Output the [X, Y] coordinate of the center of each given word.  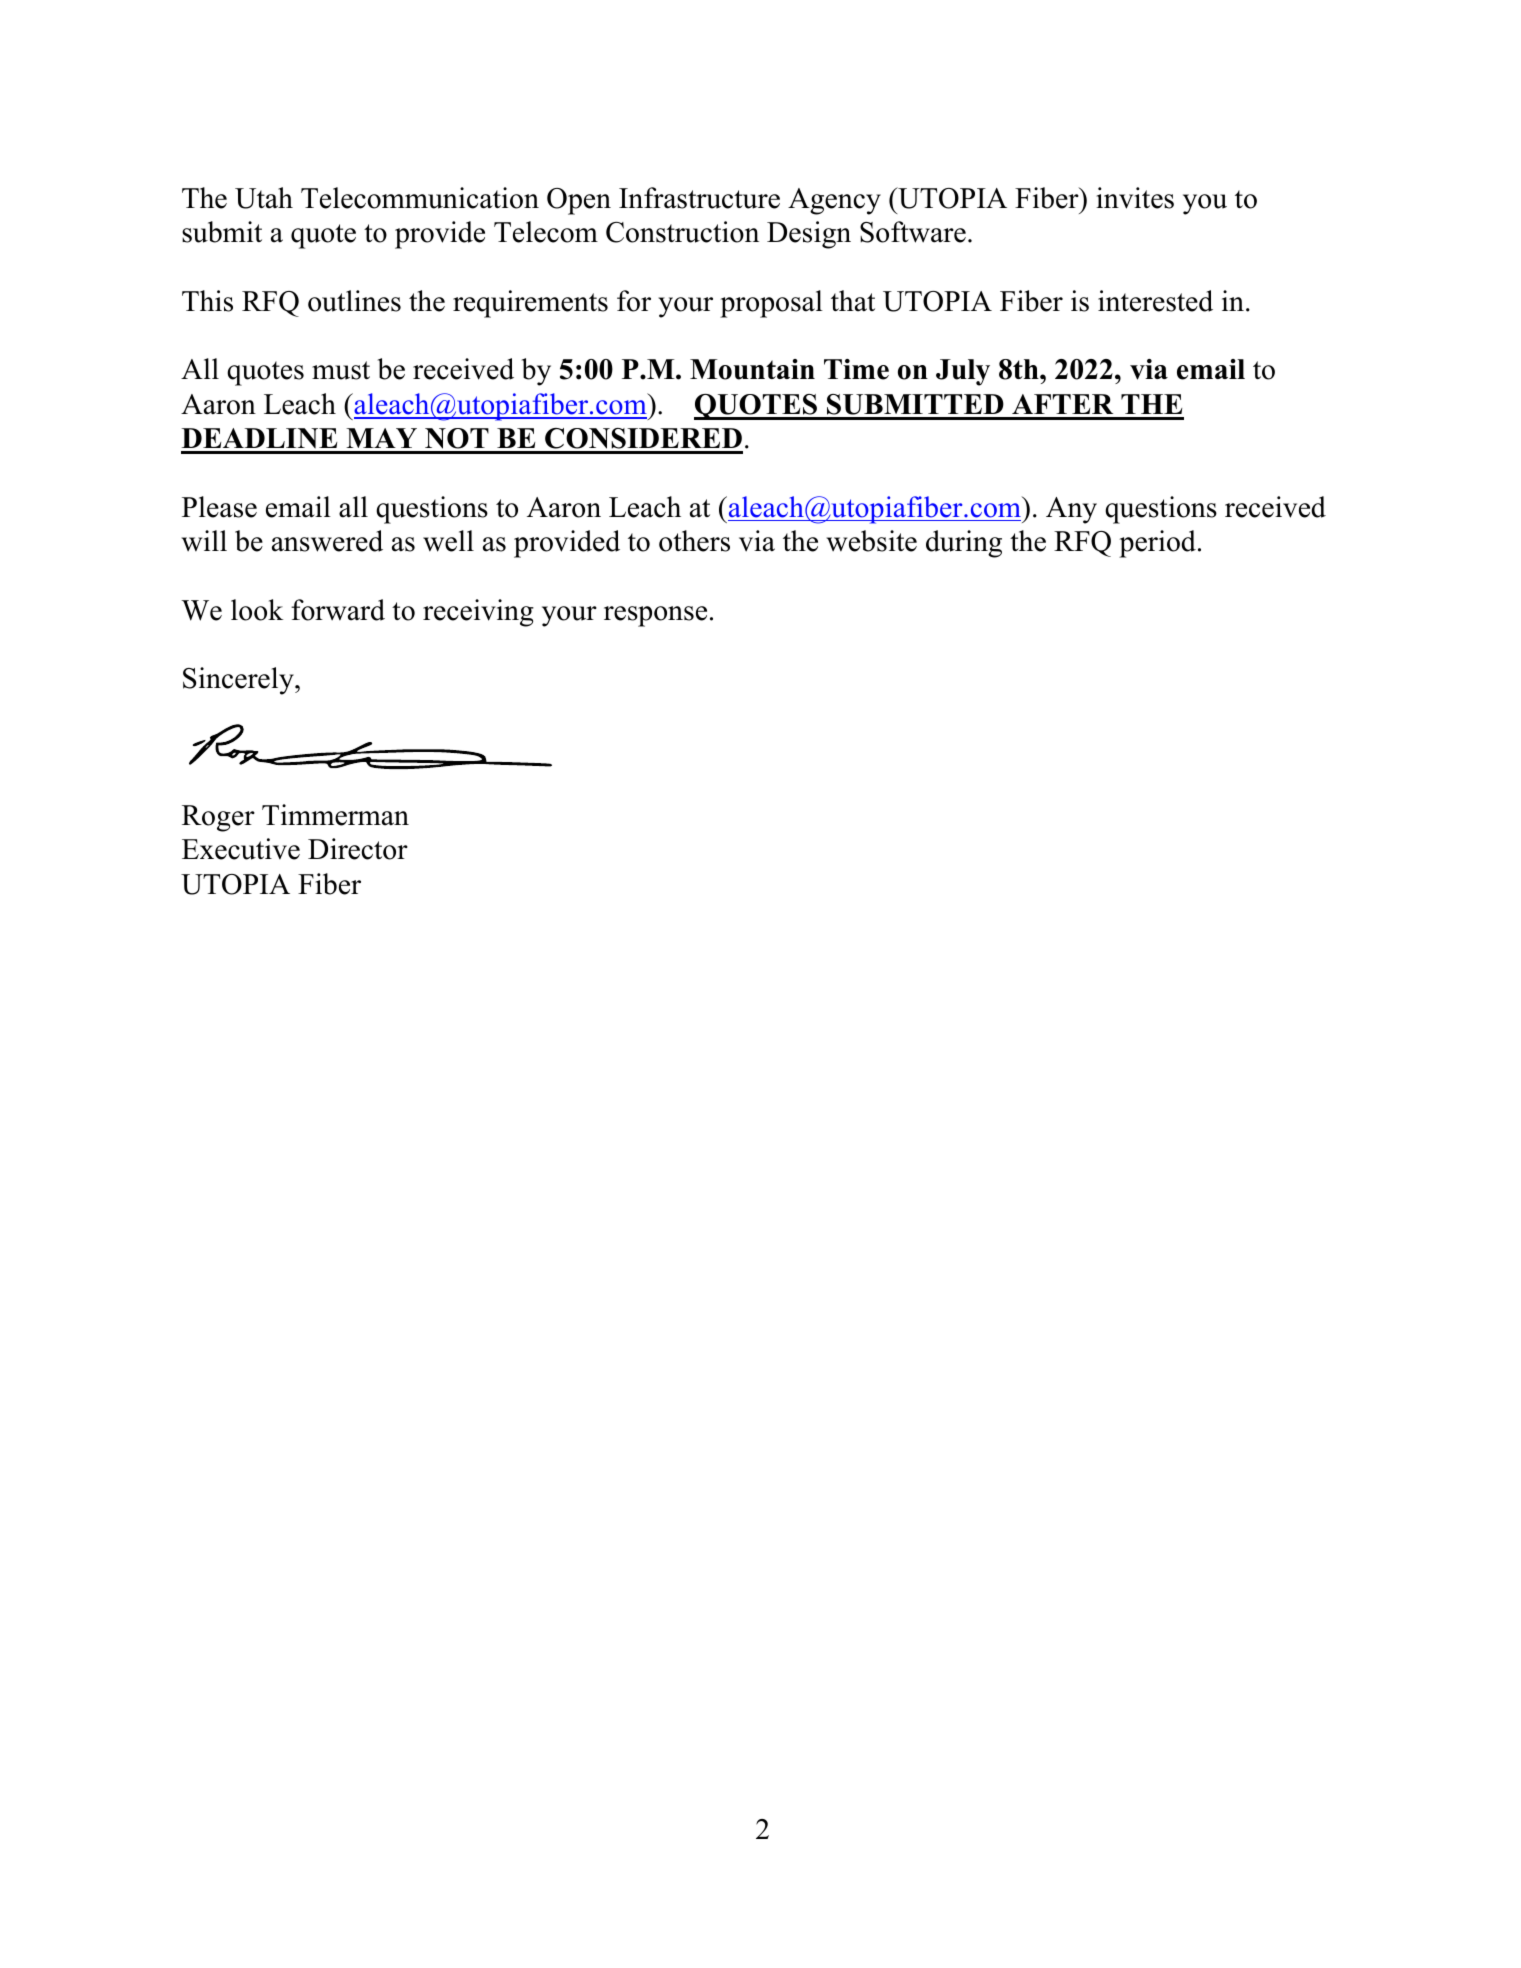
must [341, 370]
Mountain [752, 369]
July [963, 372]
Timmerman [335, 815]
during [964, 544]
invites [1135, 198]
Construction [682, 232]
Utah [264, 198]
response [655, 616]
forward [338, 610]
